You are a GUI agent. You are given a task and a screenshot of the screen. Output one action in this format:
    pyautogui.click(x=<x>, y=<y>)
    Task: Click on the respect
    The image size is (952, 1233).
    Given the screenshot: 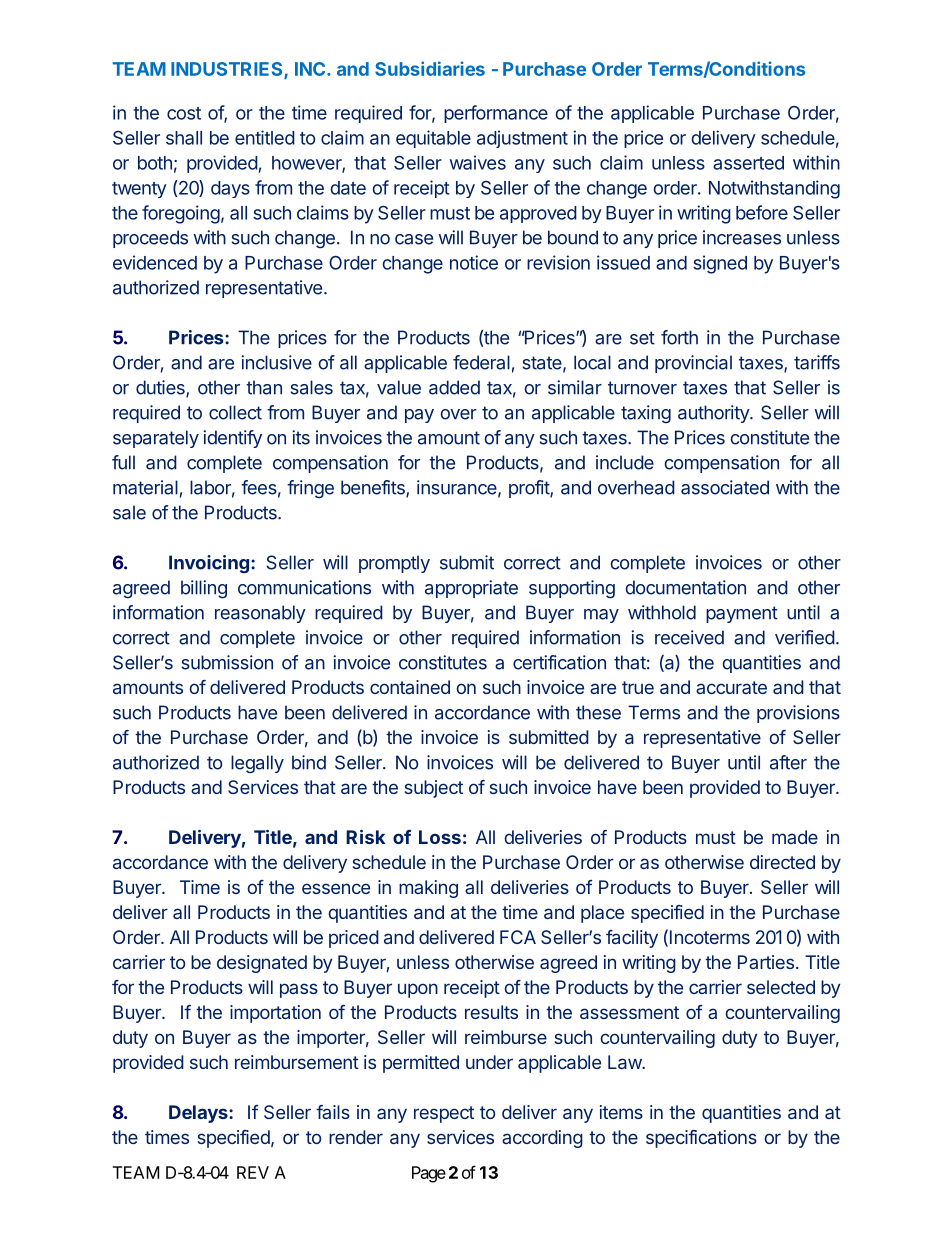 What is the action you would take?
    pyautogui.click(x=444, y=1114)
